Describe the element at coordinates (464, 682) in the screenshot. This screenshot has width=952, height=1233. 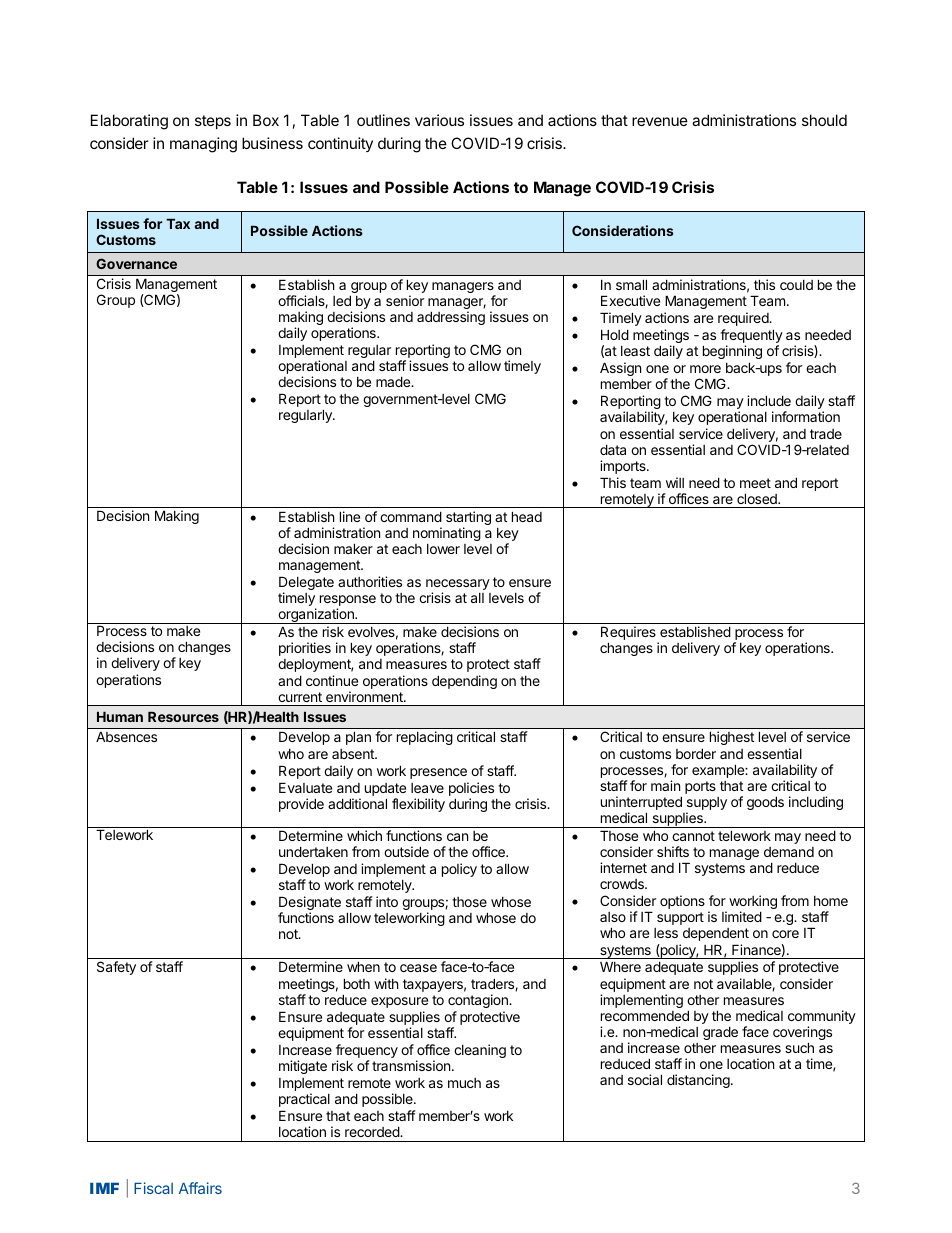
I see `depending` at that location.
